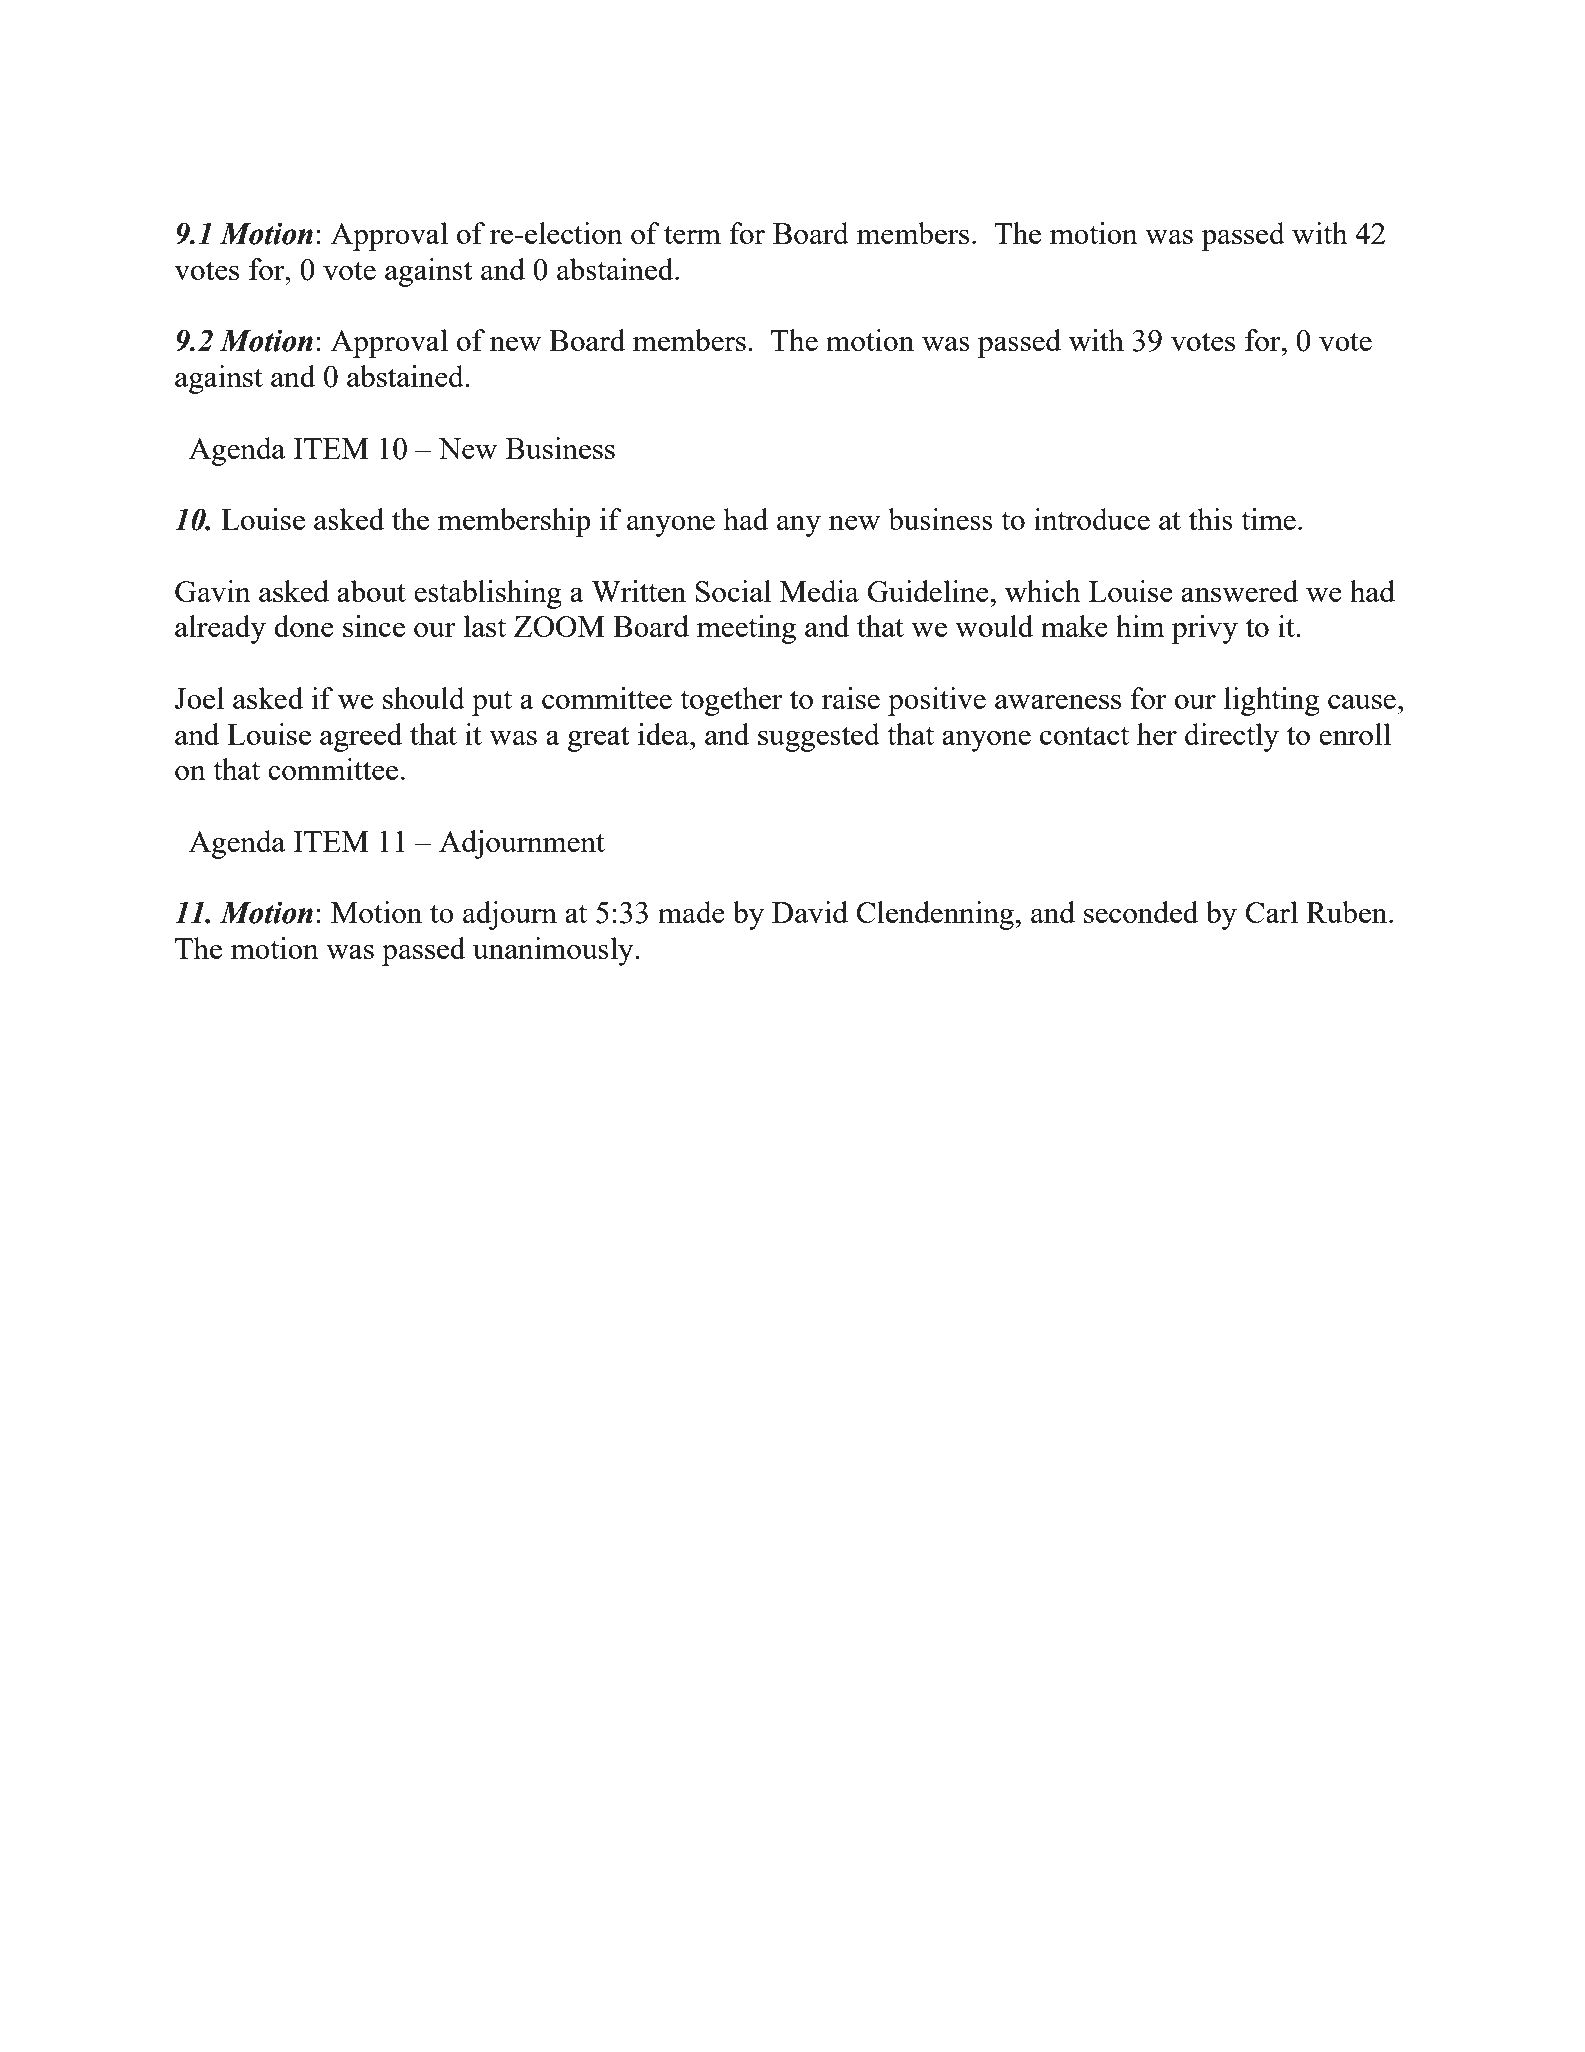 The image size is (1585, 2052). Describe the element at coordinates (692, 234) in the page. I see `term` at that location.
